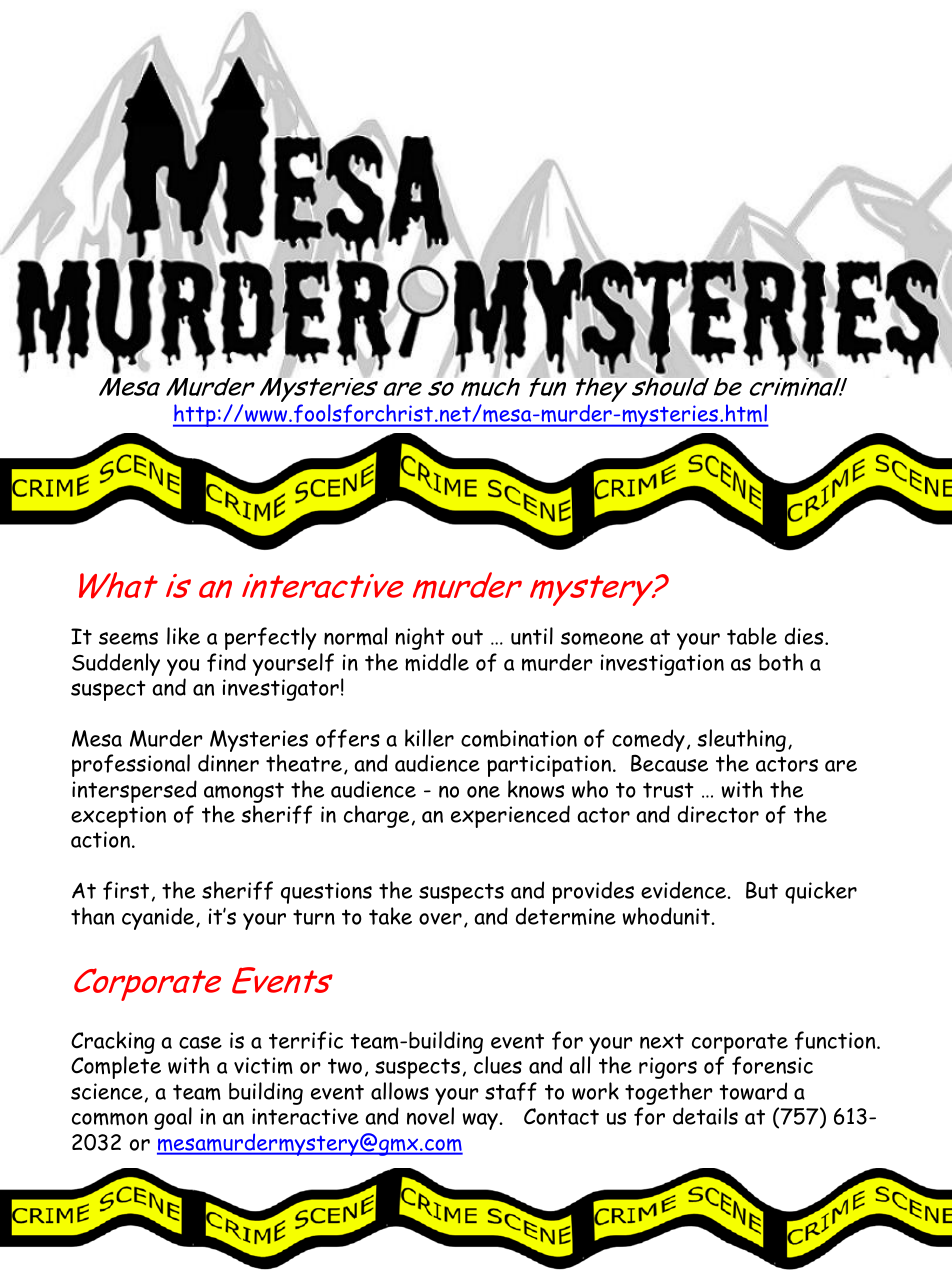  Describe the element at coordinates (159, 918) in the screenshot. I see `cyanide` at that location.
